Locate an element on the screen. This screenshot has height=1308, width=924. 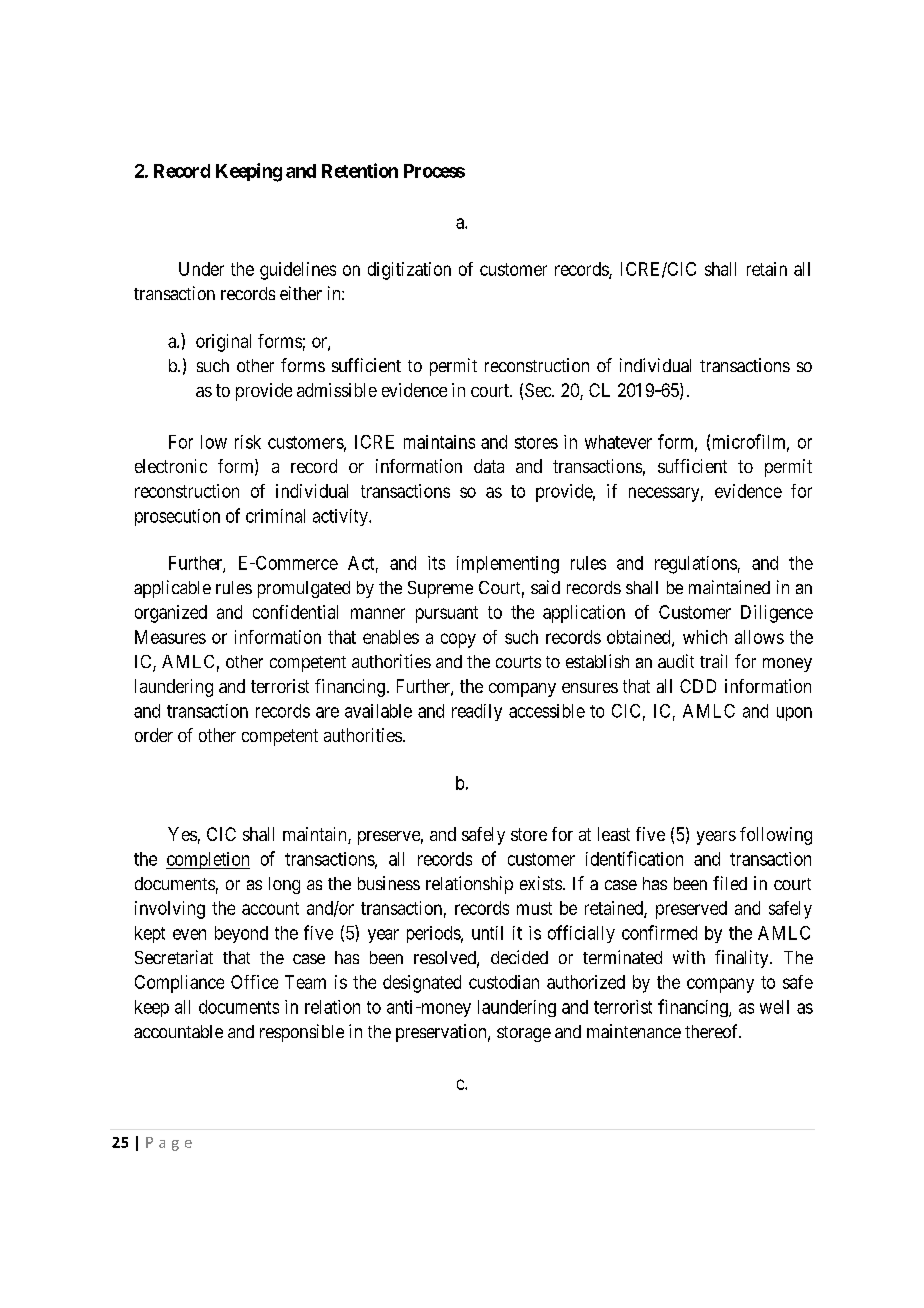
data is located at coordinates (489, 466).
